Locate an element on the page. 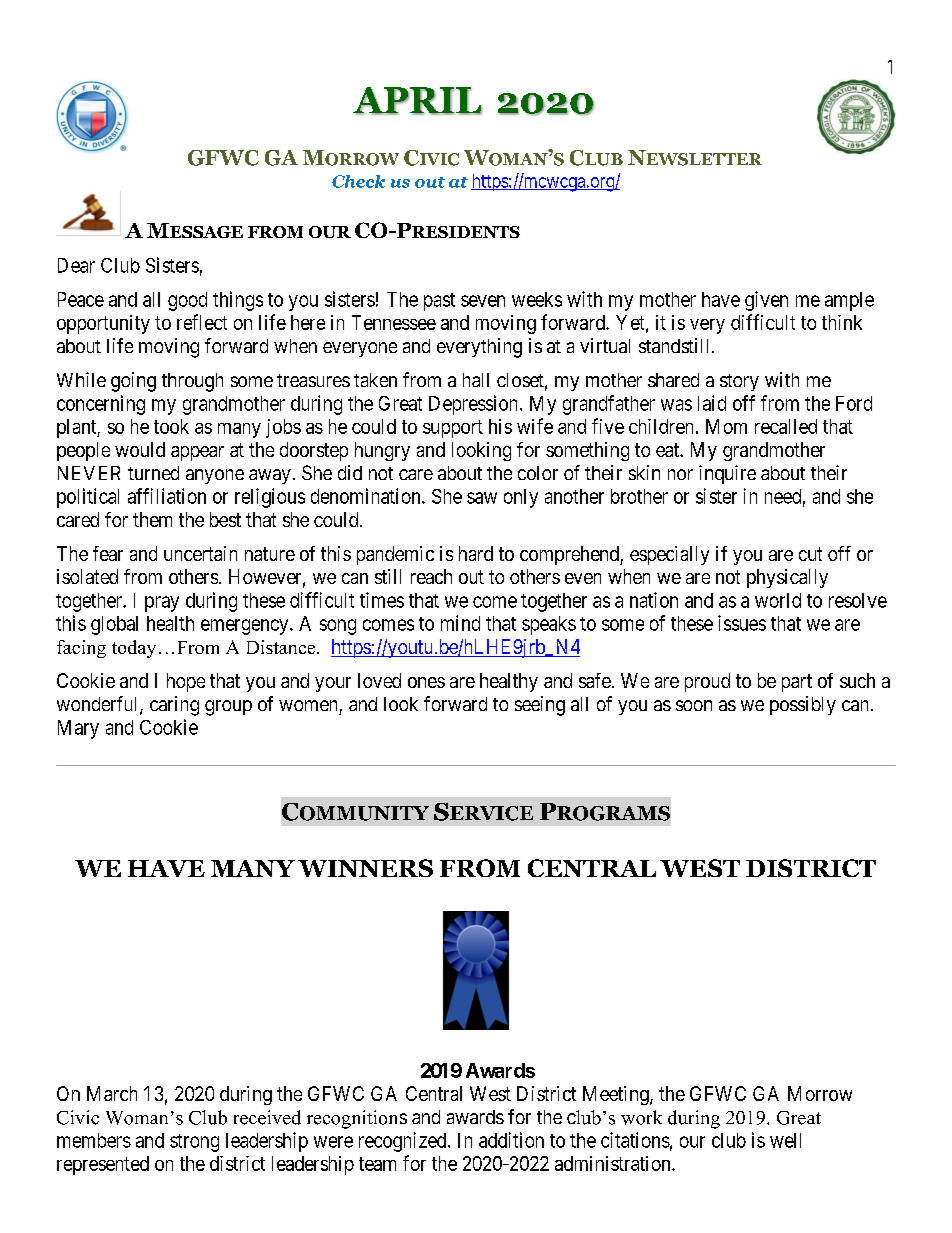 This page has height=1233, width=952. Check is located at coordinates (358, 181).
